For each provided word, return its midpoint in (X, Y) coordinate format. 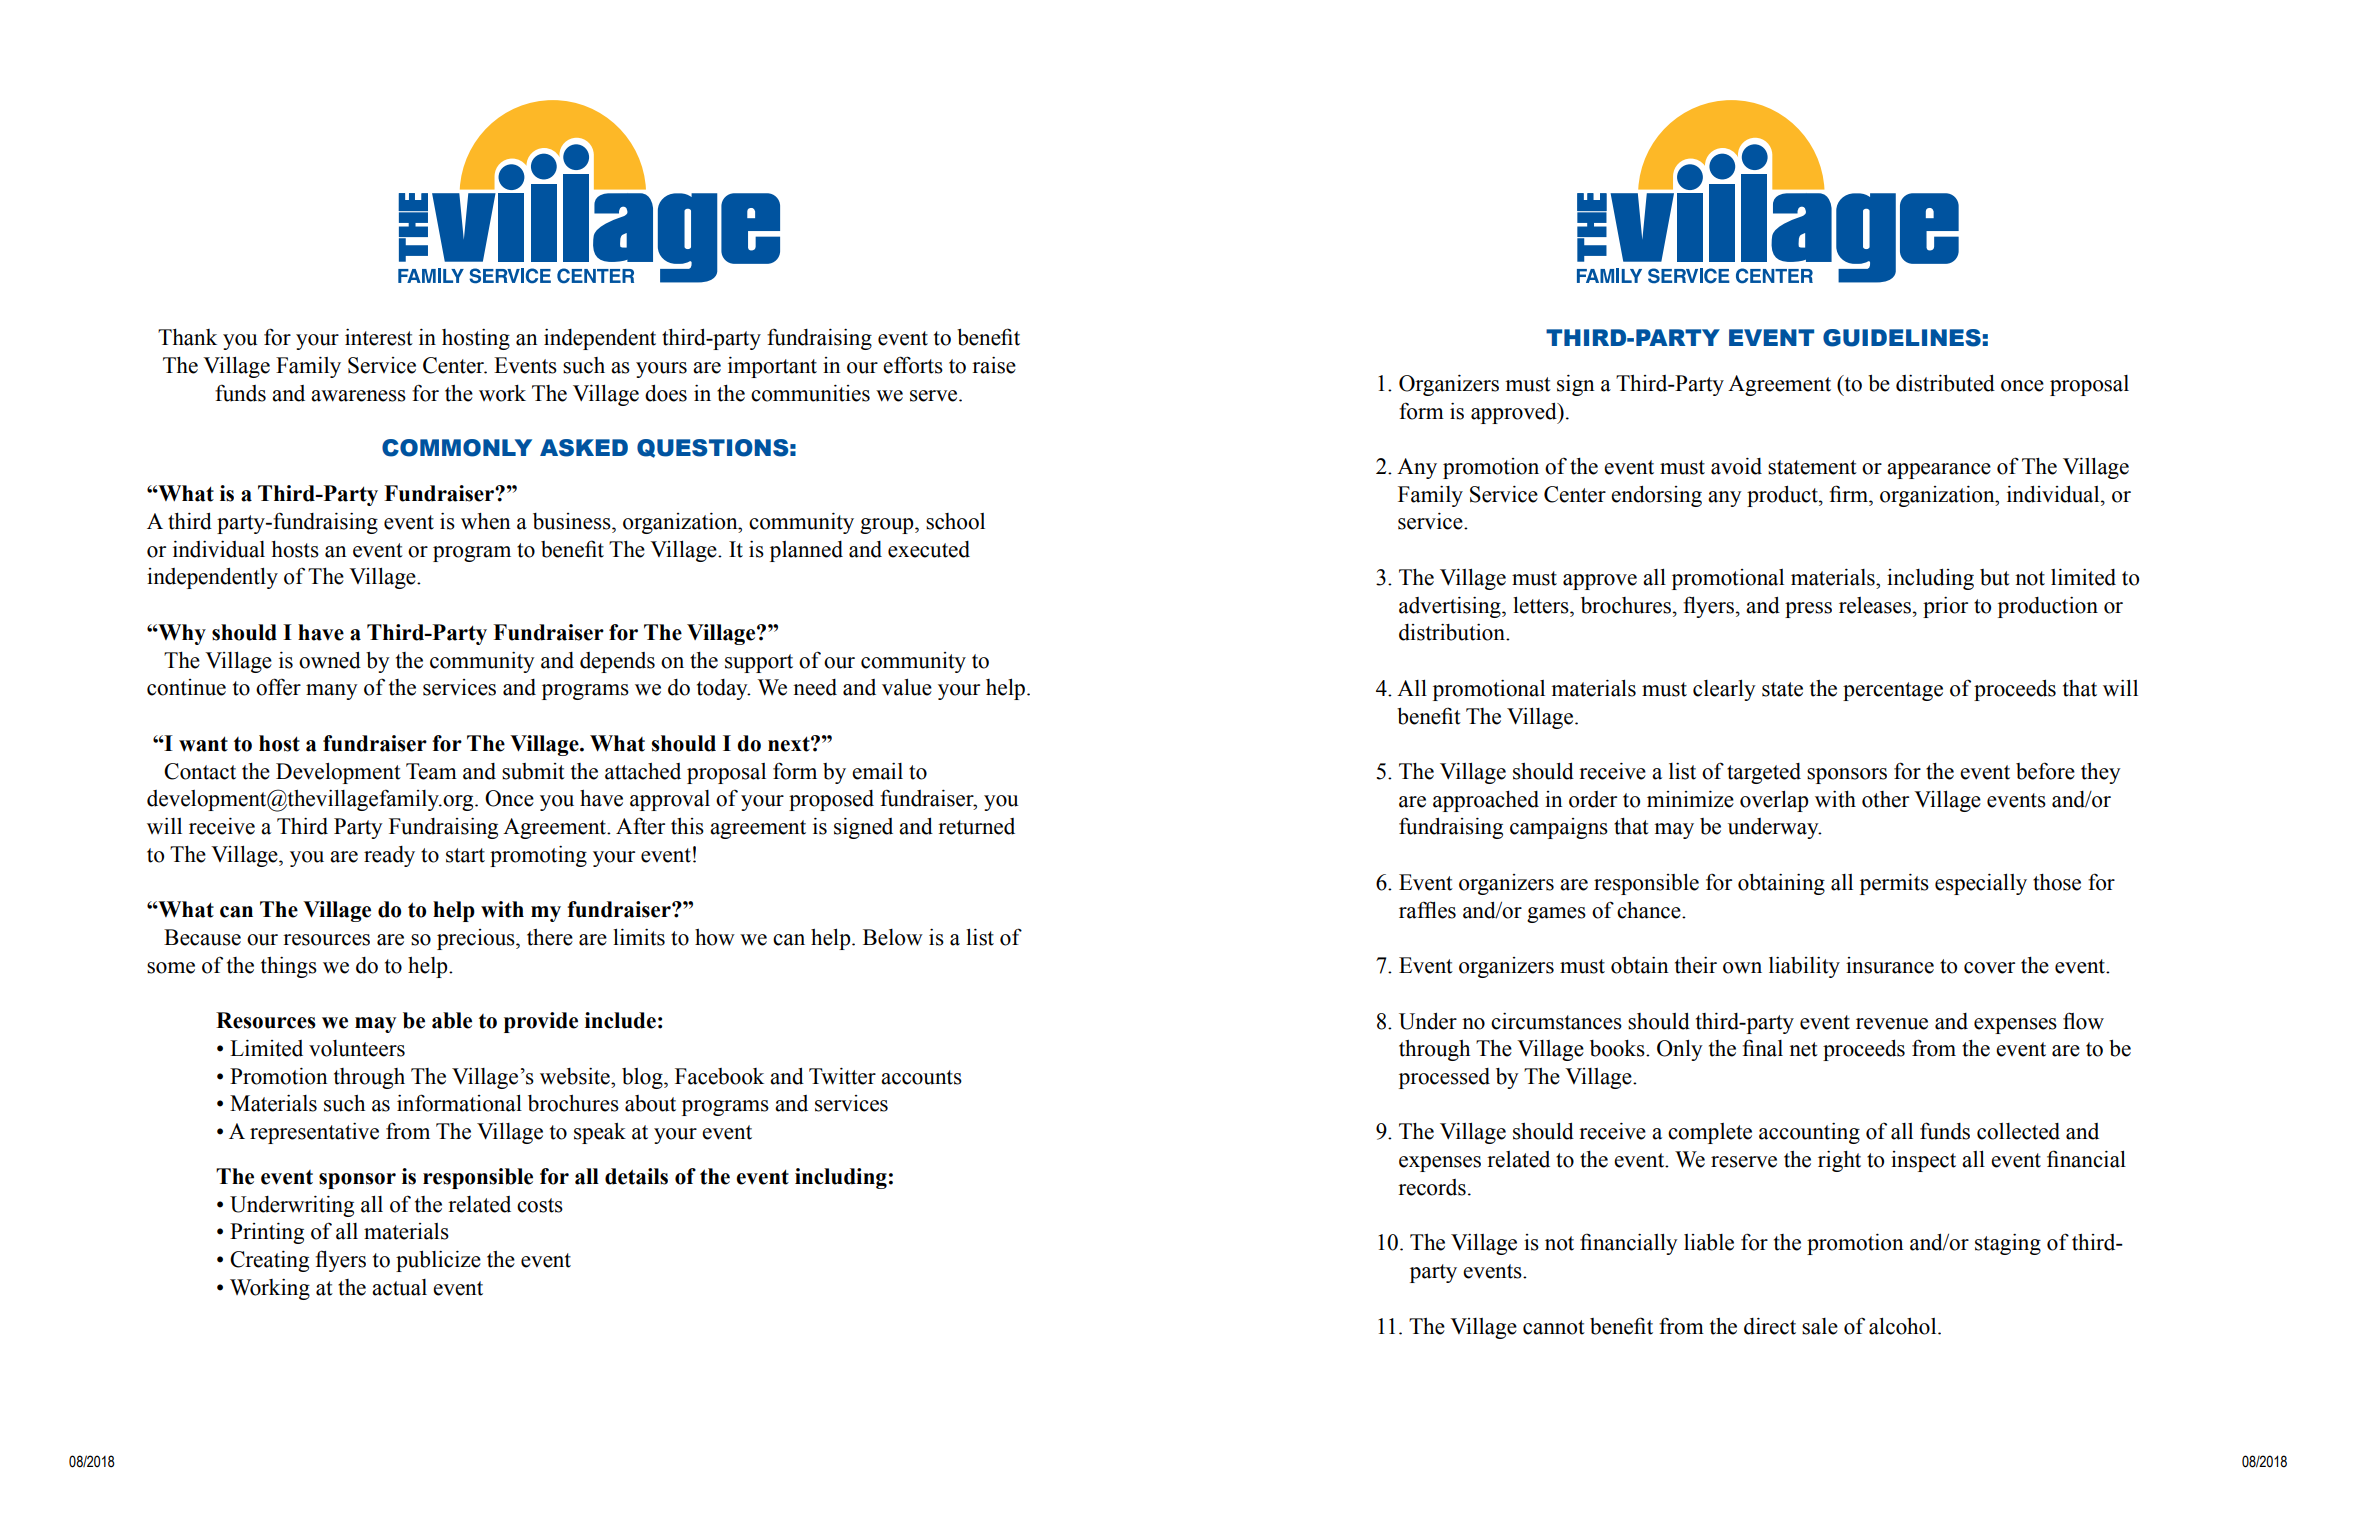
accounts (921, 1077)
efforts (913, 365)
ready (389, 856)
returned (976, 826)
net (1803, 1049)
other (1885, 799)
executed (929, 549)
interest (379, 337)
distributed (1945, 383)
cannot (1554, 1327)
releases (1875, 605)
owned (330, 660)
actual (399, 1287)
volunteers (357, 1048)
